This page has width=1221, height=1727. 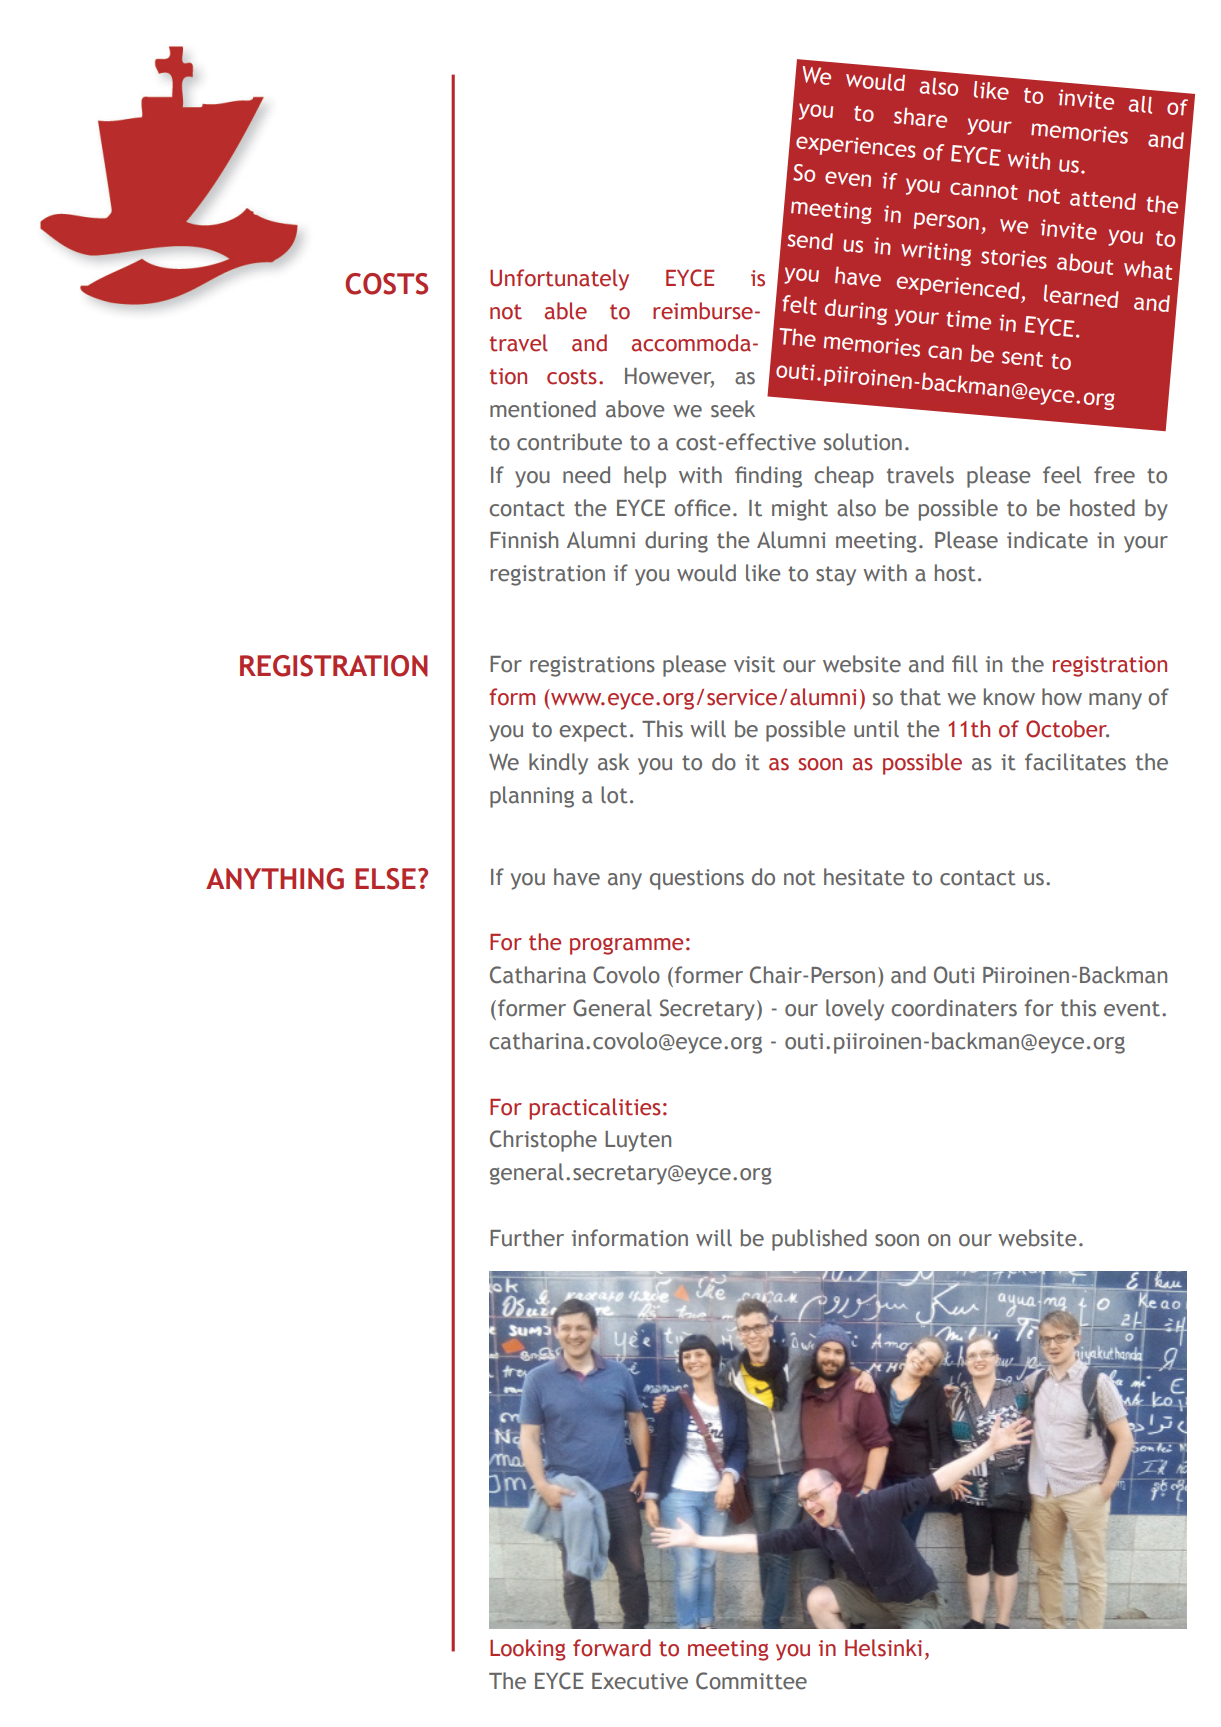 I want to click on feel, so click(x=1062, y=475).
